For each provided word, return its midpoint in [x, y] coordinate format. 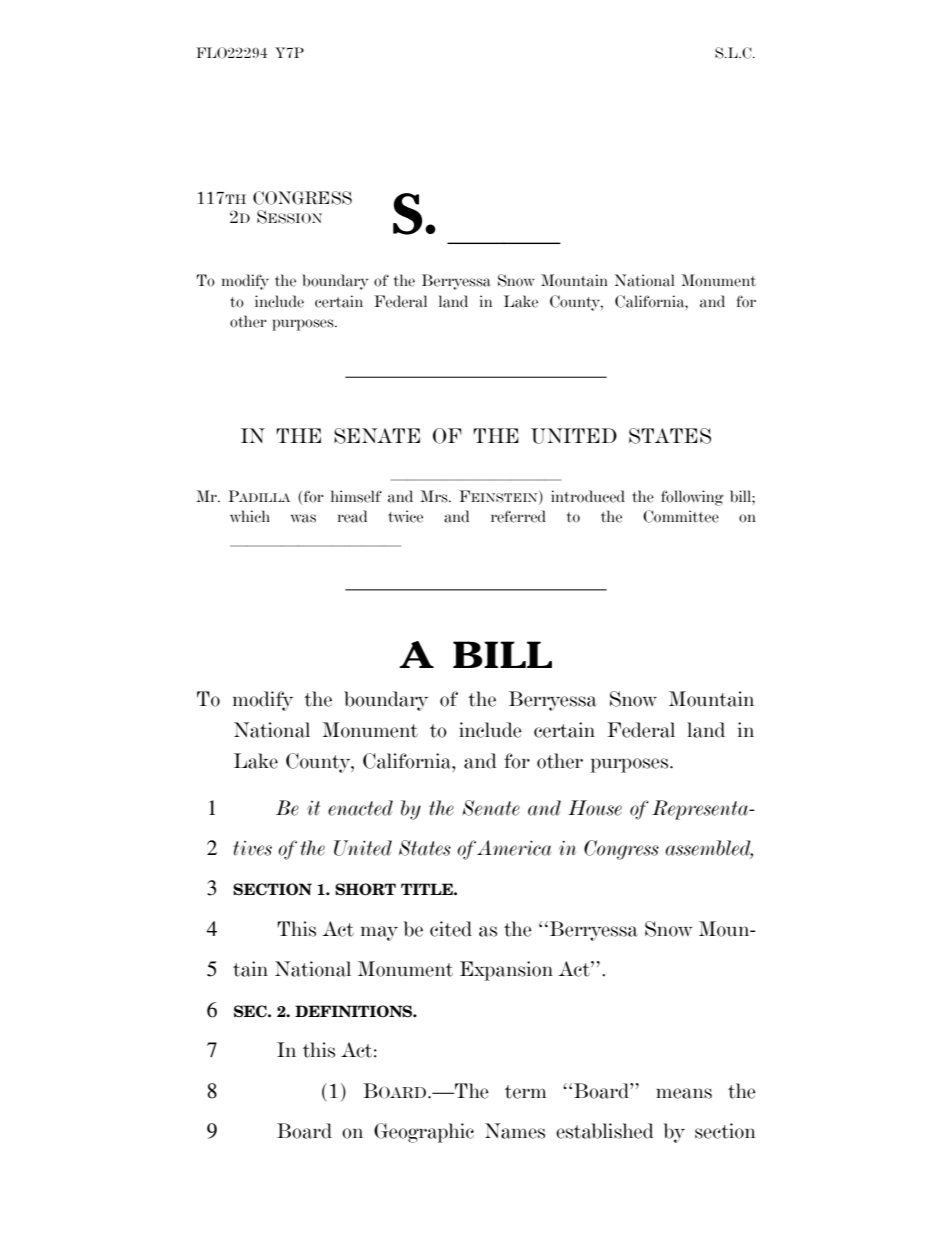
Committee [681, 516]
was [303, 518]
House [595, 808]
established [605, 1131]
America [514, 848]
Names [515, 1131]
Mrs [435, 496]
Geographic [424, 1133]
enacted [360, 808]
